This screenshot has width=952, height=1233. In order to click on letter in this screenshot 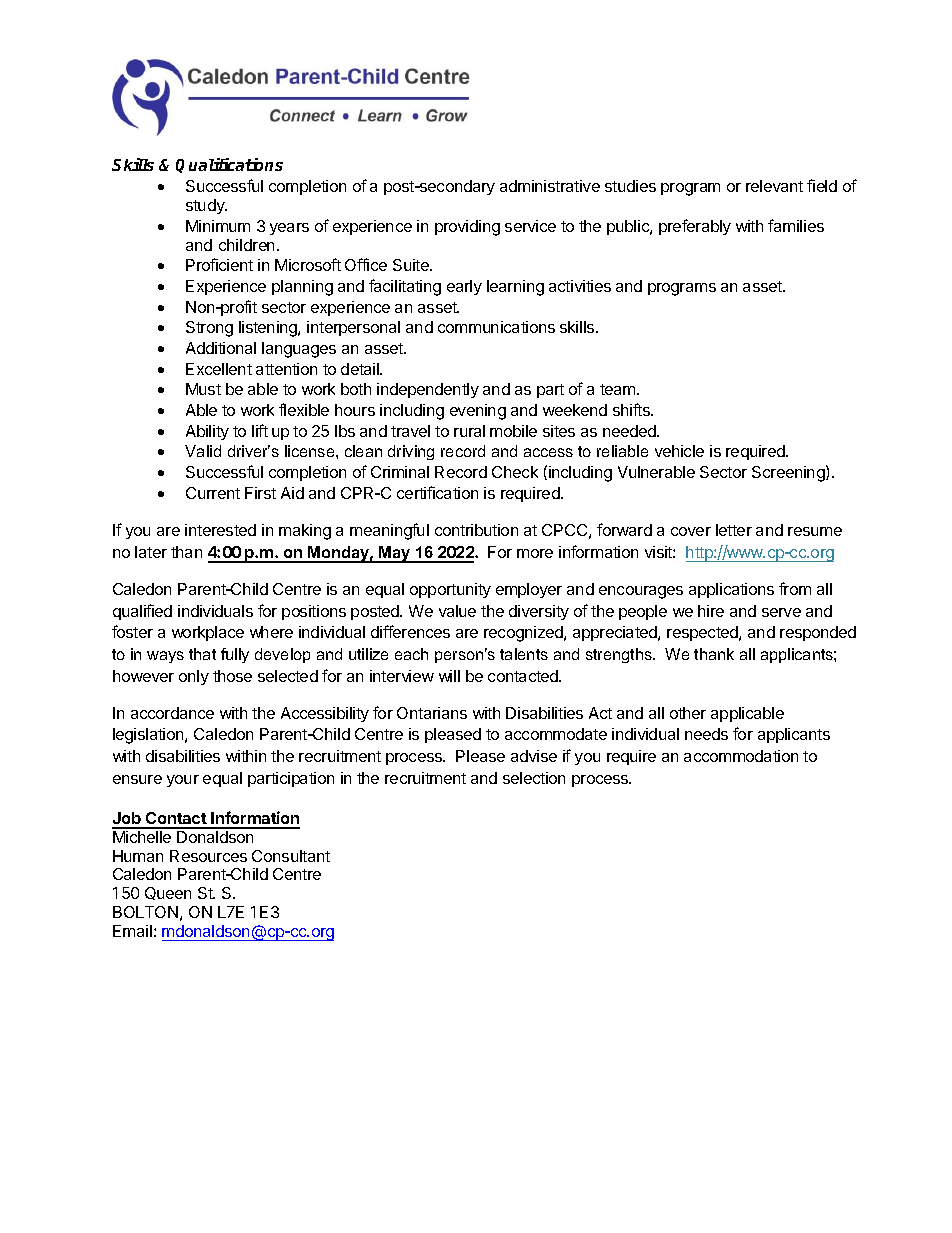, I will do `click(734, 530)`.
